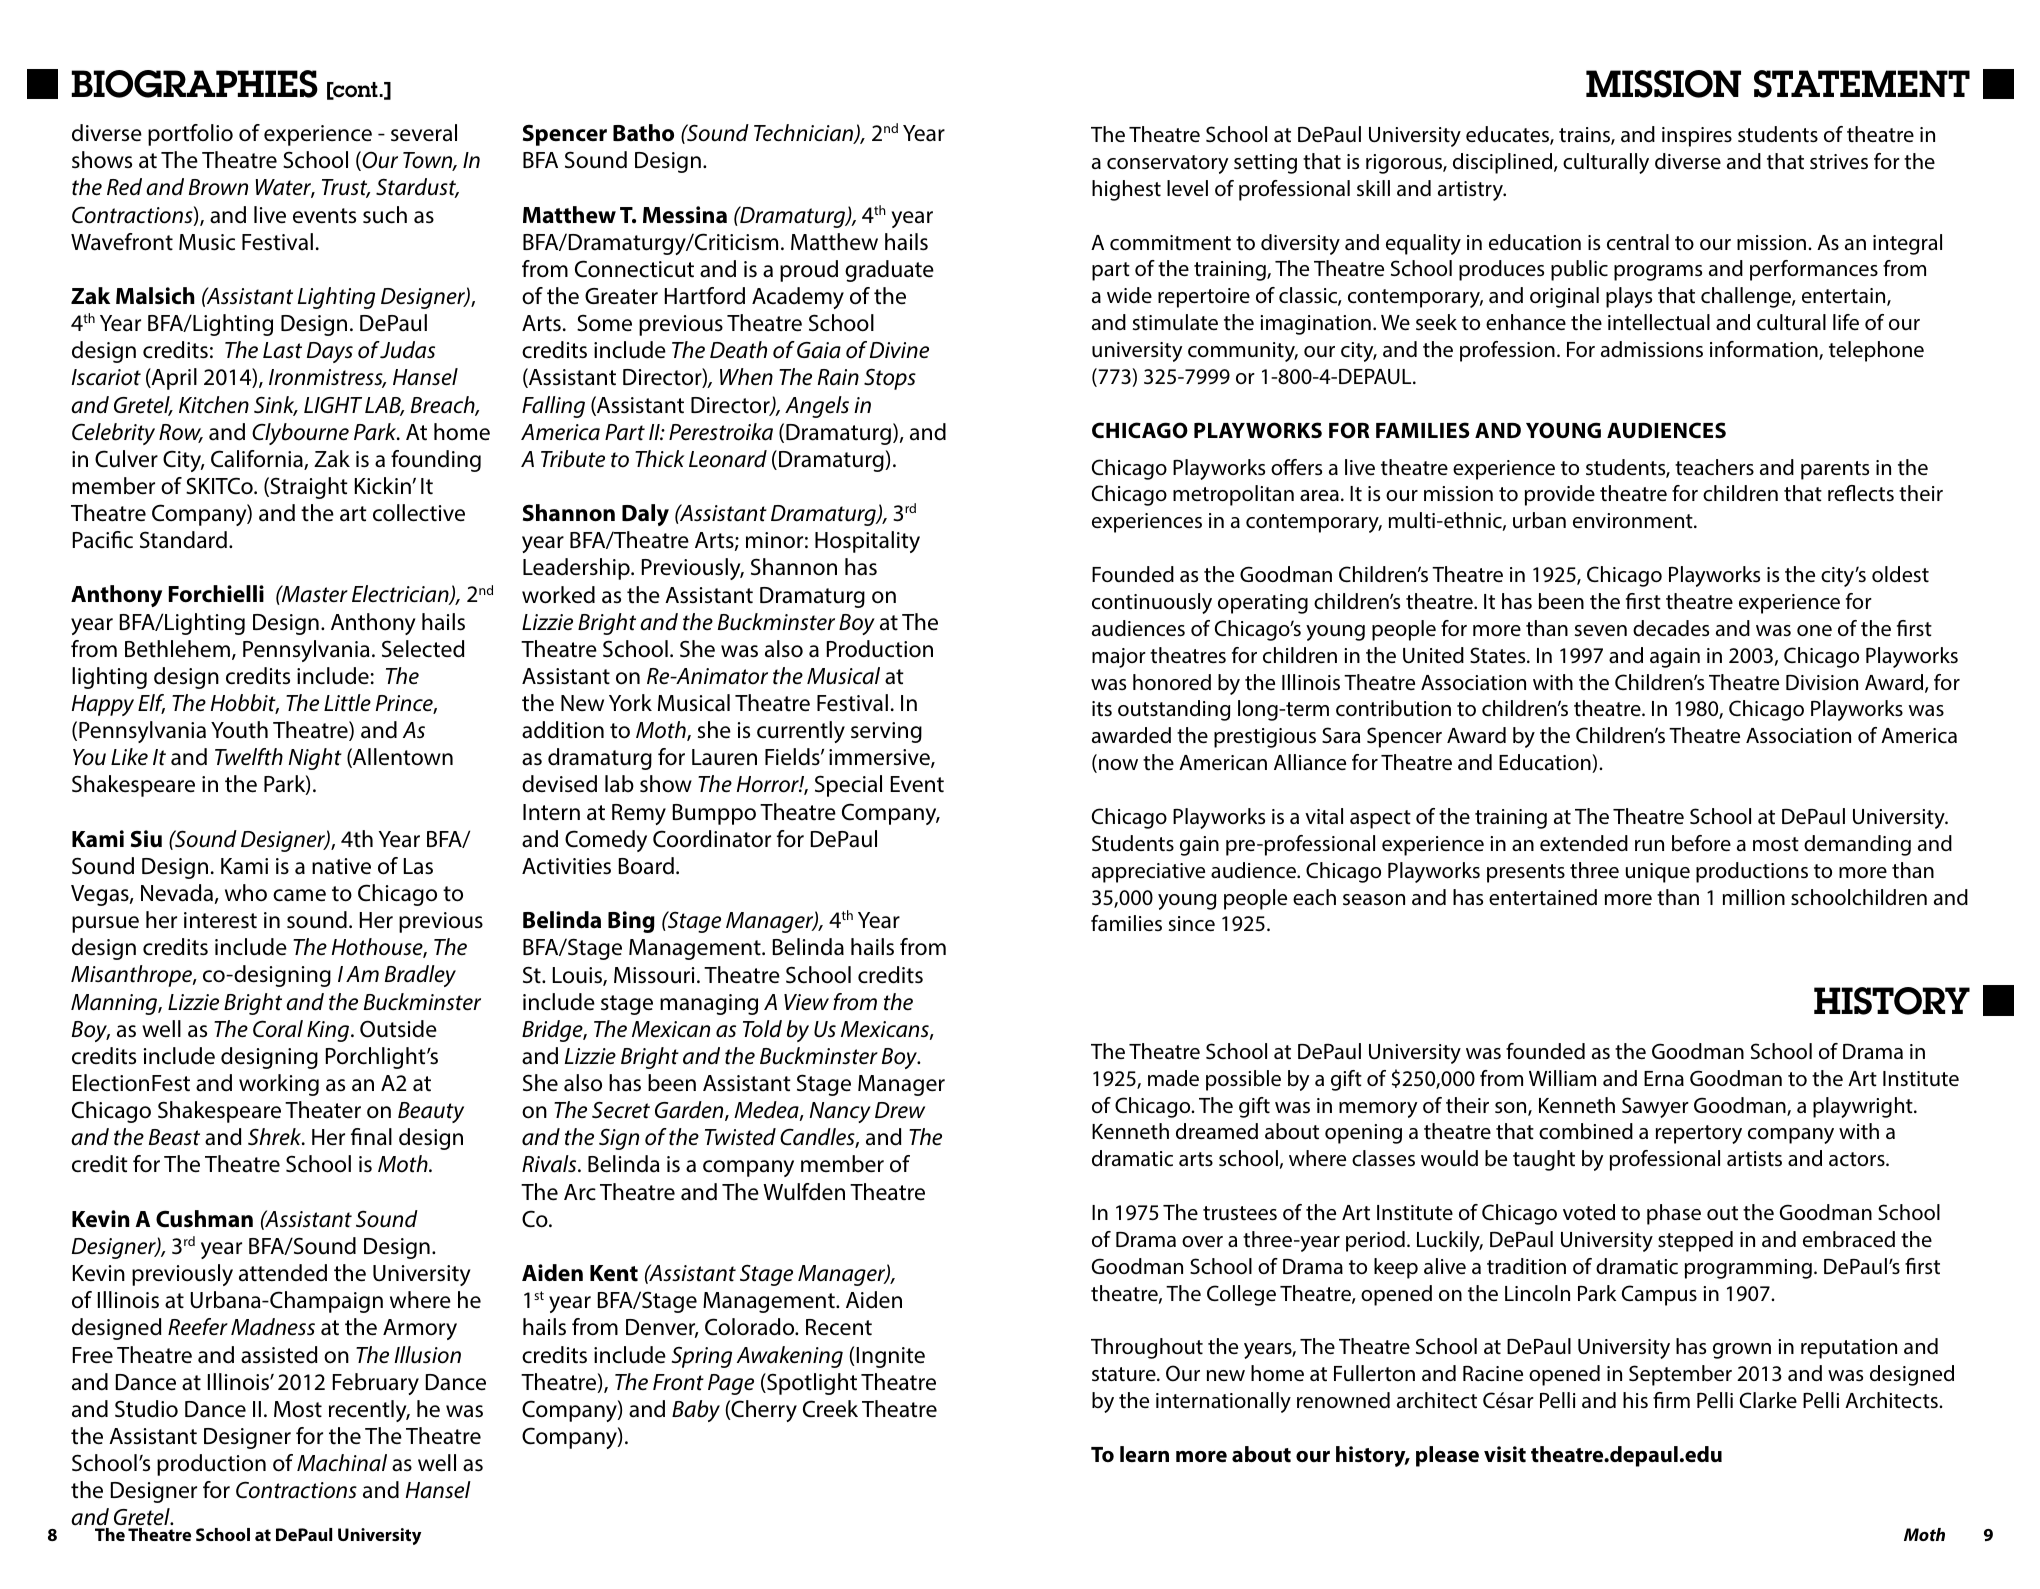 The width and height of the screenshot is (2040, 1589). I want to click on February, so click(376, 1384).
